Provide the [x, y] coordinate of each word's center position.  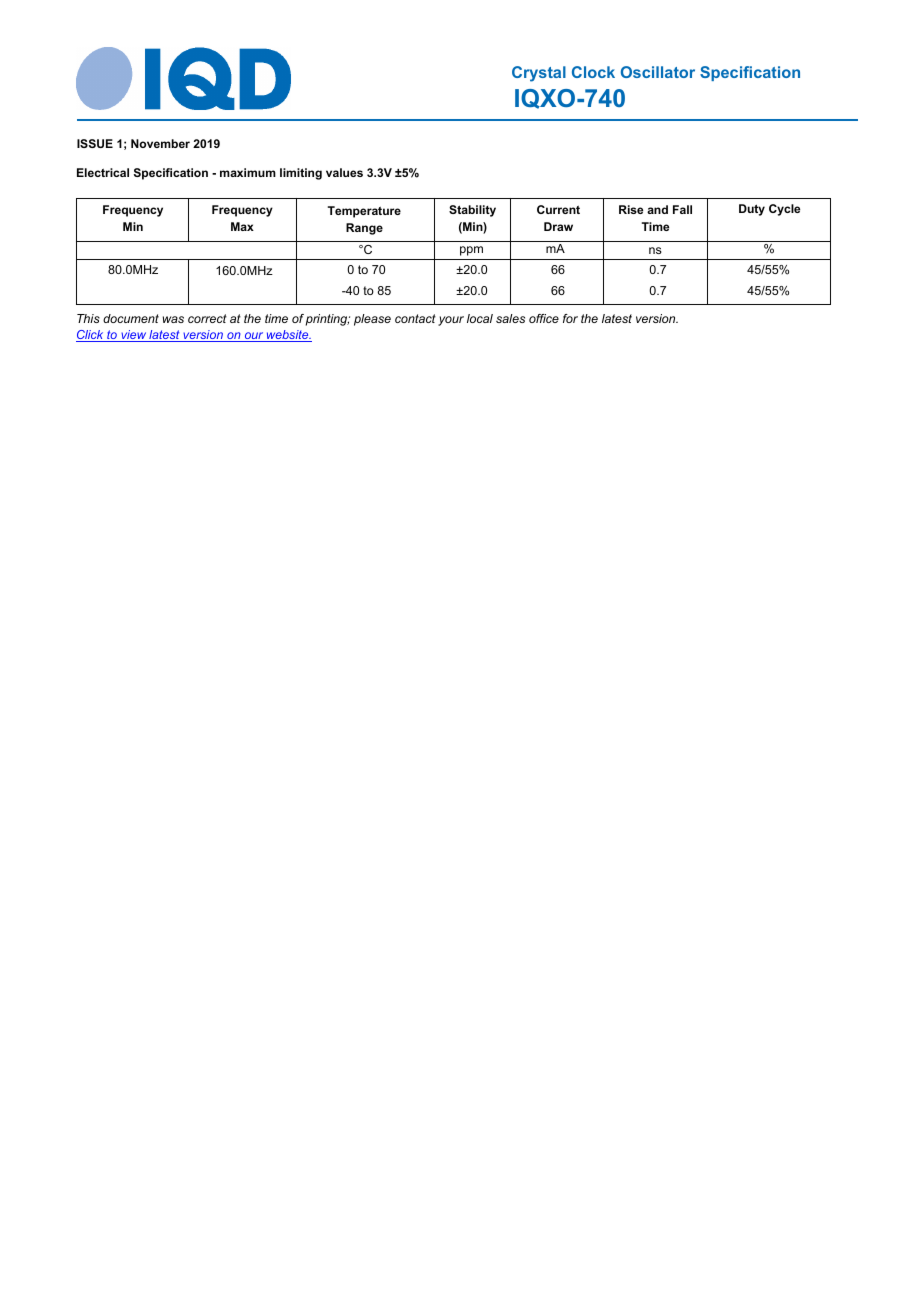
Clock [593, 72]
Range [364, 229]
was [173, 319]
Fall [682, 209]
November [160, 143]
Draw [558, 226]
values [344, 172]
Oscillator [658, 72]
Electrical [103, 172]
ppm [471, 251]
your [451, 321]
